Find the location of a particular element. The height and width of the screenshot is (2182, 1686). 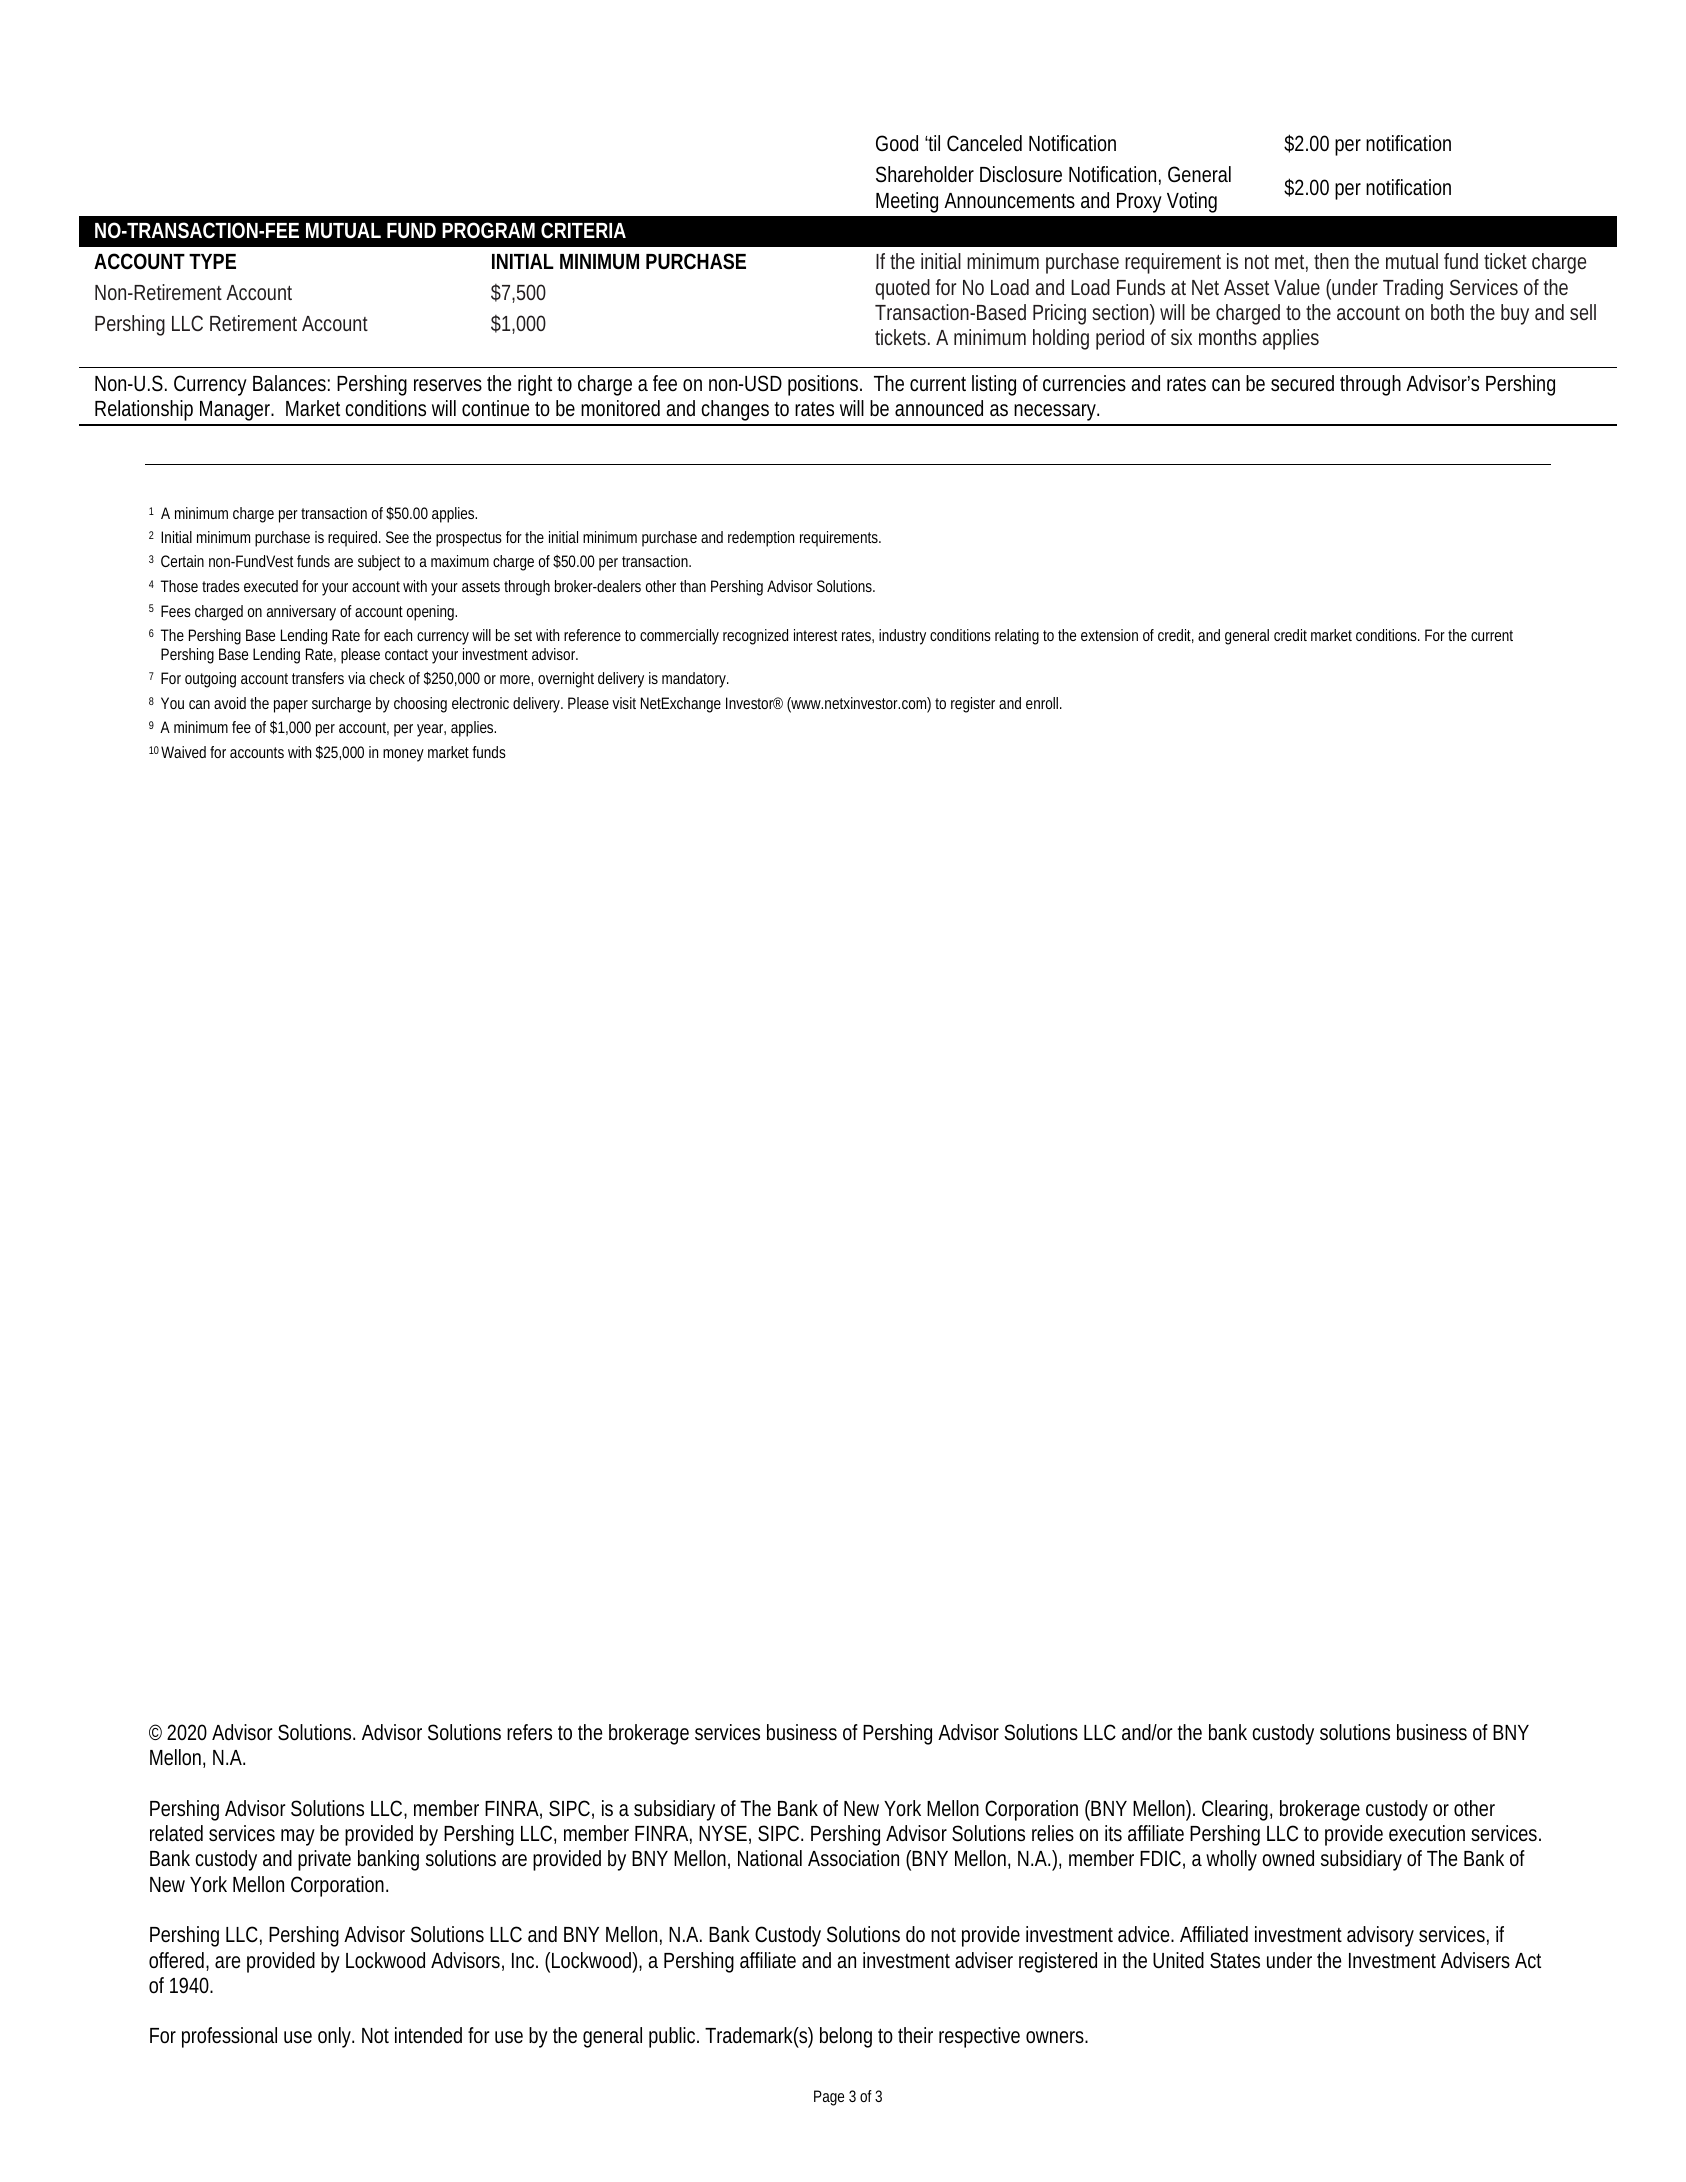

enroll is located at coordinates (1043, 703).
